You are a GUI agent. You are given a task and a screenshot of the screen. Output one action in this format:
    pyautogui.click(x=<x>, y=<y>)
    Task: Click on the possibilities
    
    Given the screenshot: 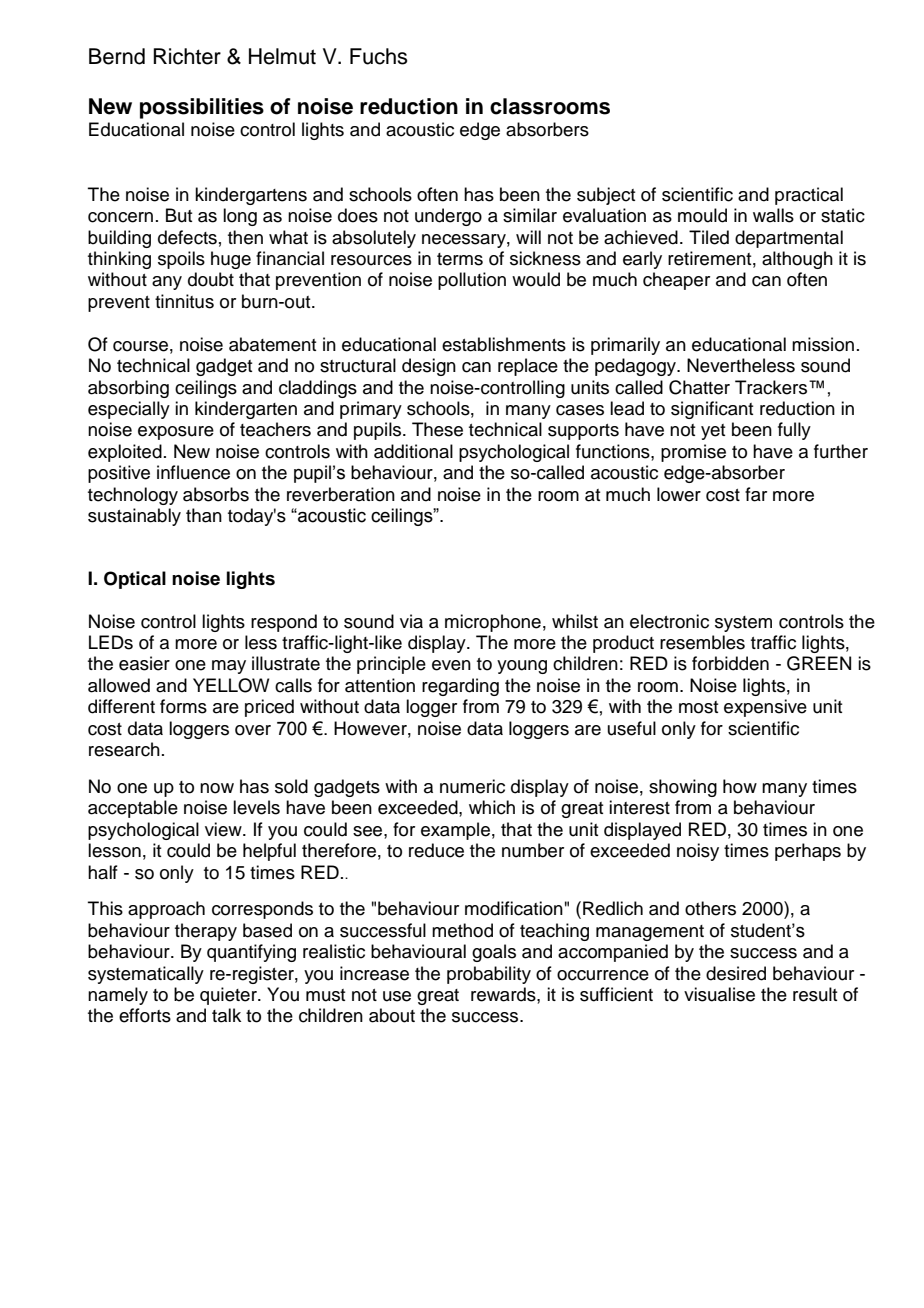 What is the action you would take?
    pyautogui.click(x=202, y=108)
